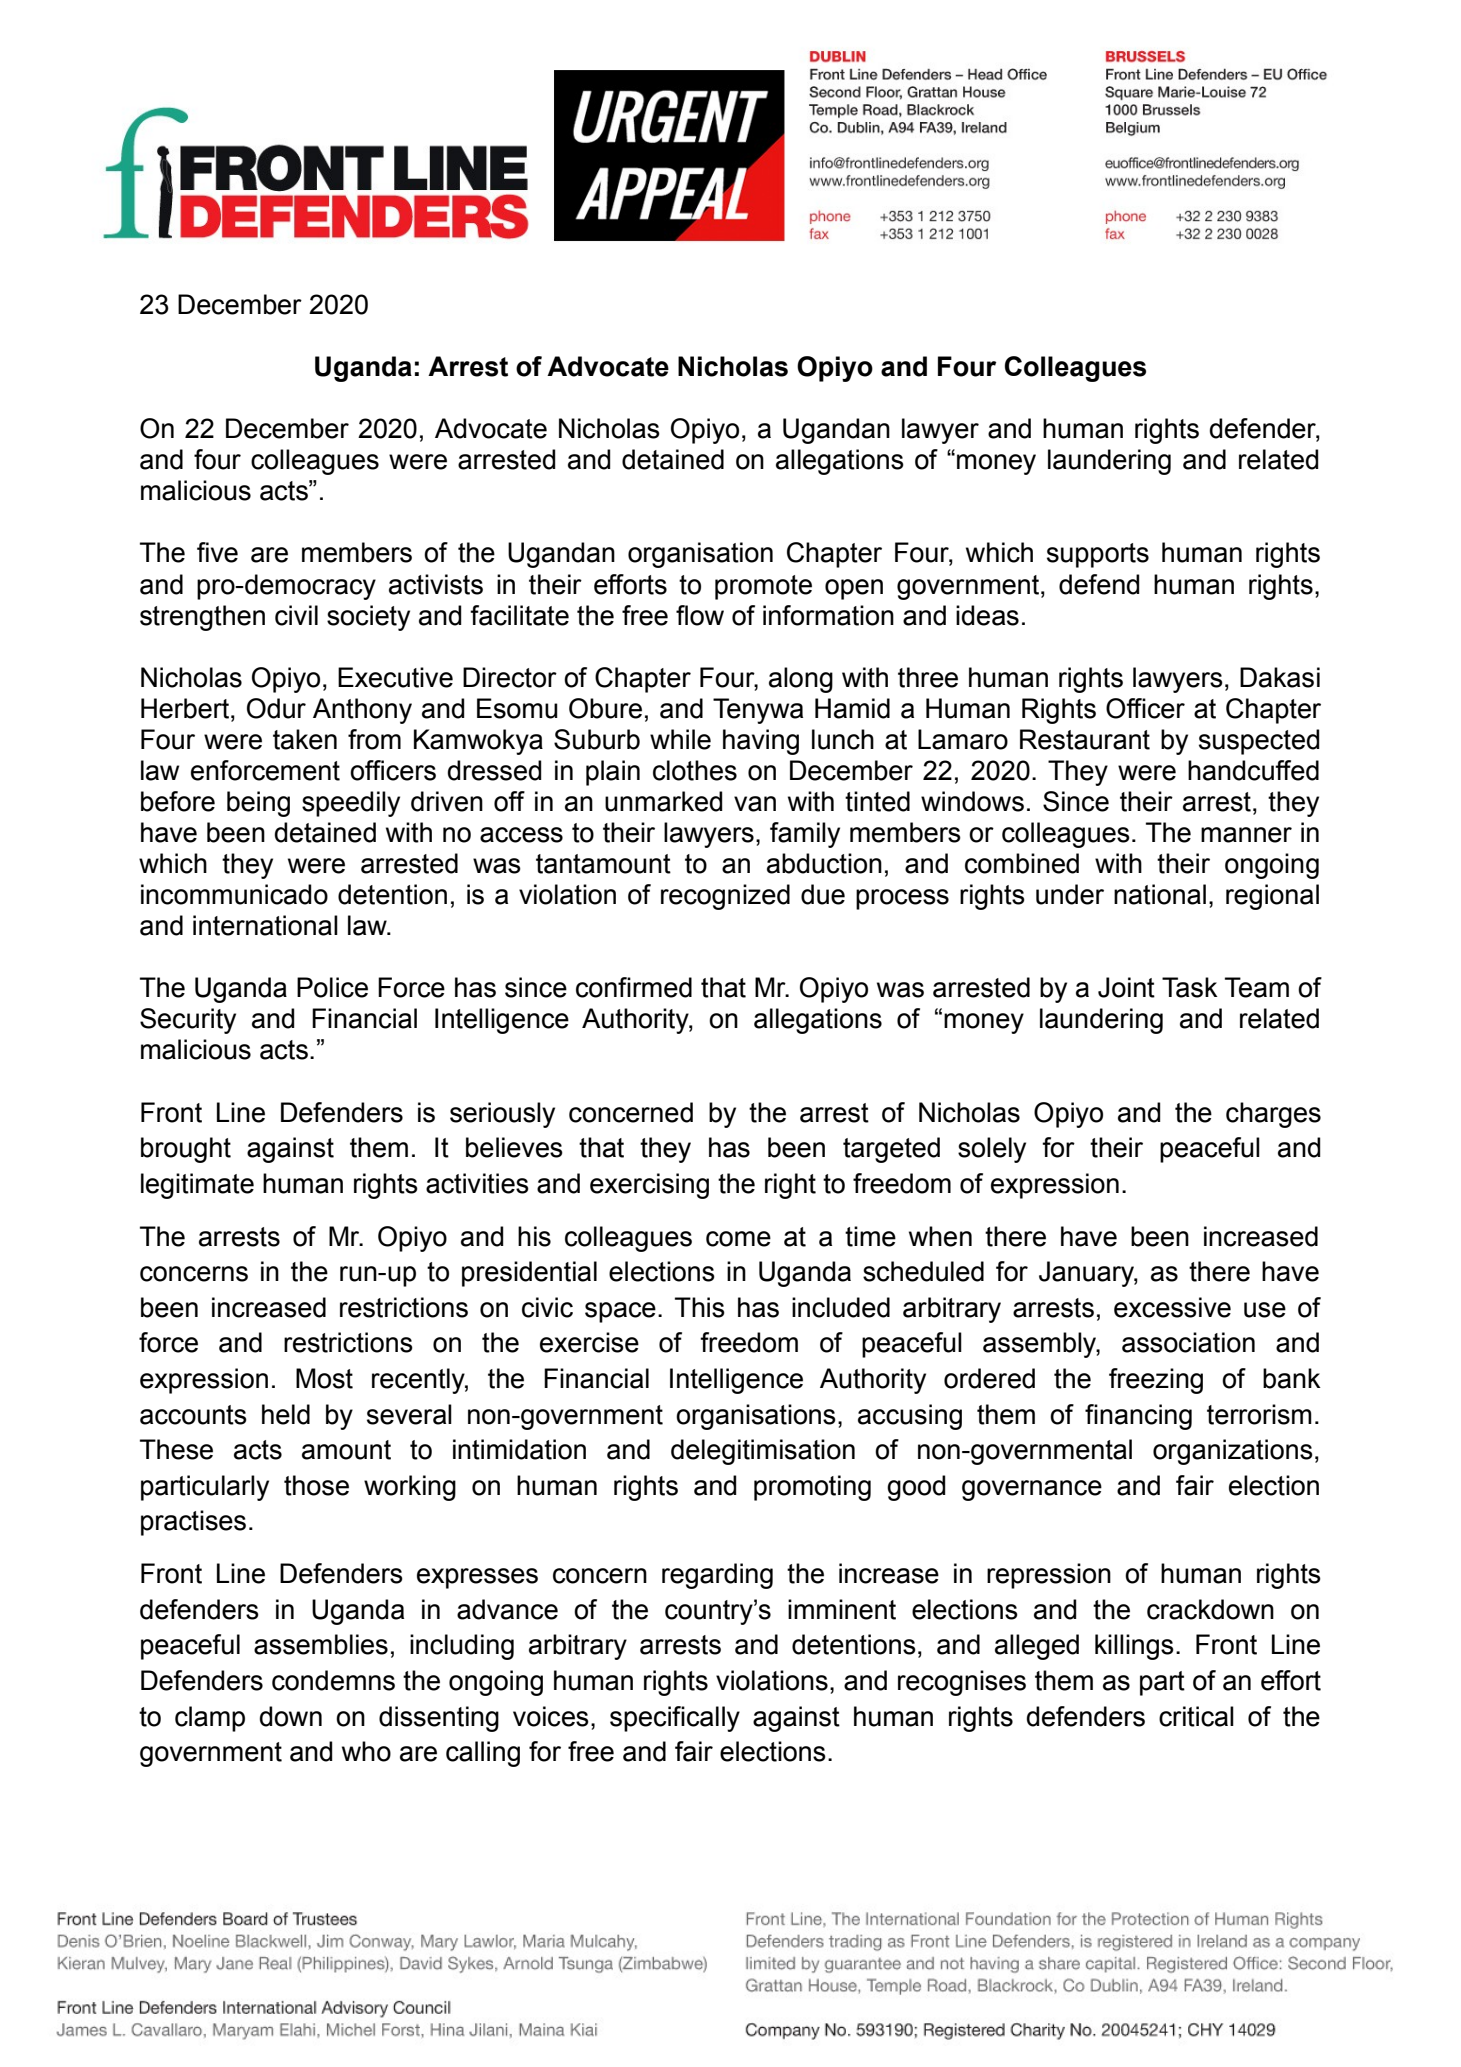 This screenshot has width=1461, height=2067. I want to click on condemns, so click(333, 1680).
